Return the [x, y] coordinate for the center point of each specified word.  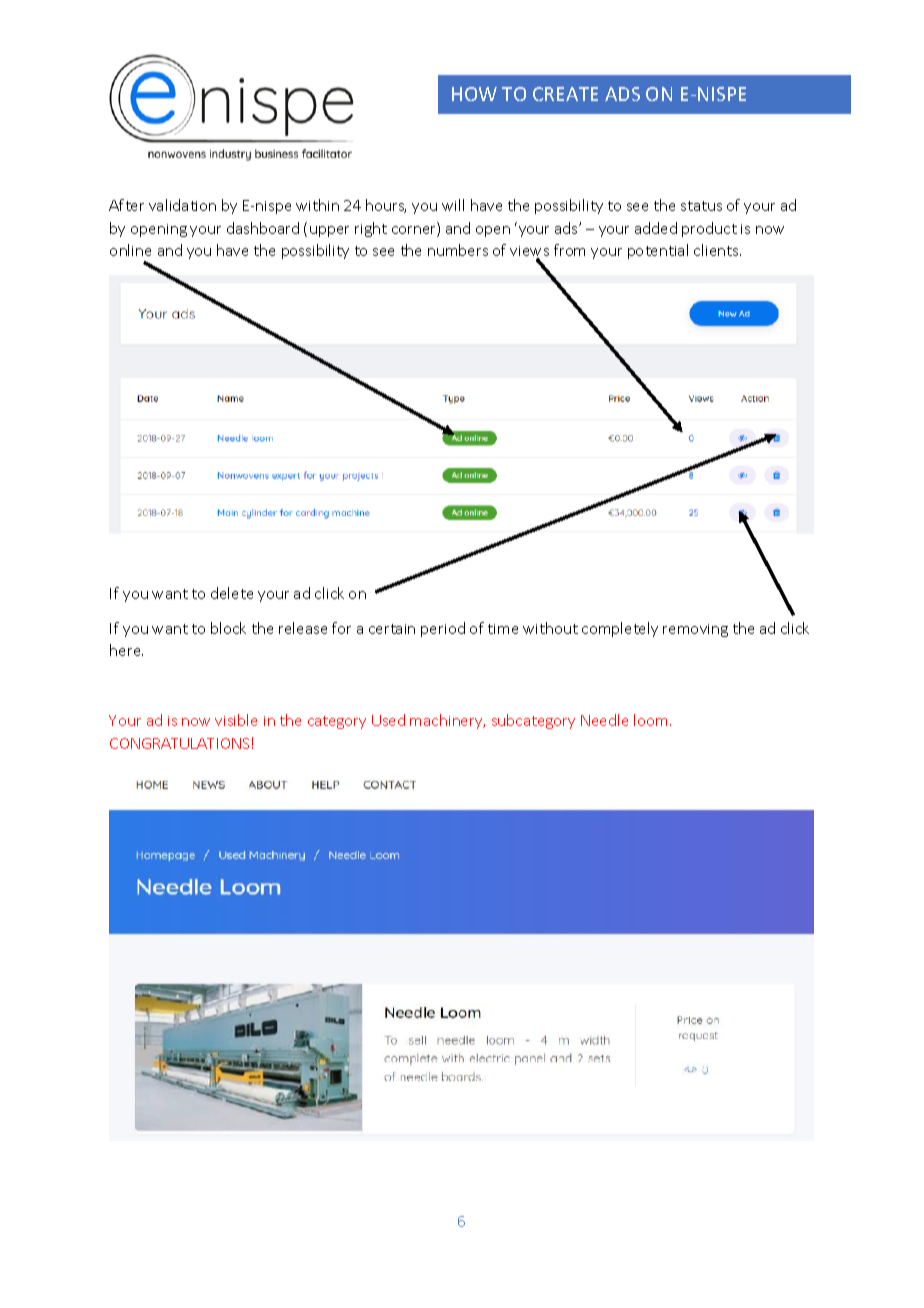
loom [650, 720]
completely [620, 629]
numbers [458, 250]
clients [717, 250]
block [228, 628]
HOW [474, 94]
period [443, 629]
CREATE [565, 94]
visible [236, 720]
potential [658, 251]
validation [182, 205]
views [529, 252]
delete [232, 593]
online [130, 250]
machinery [447, 721]
